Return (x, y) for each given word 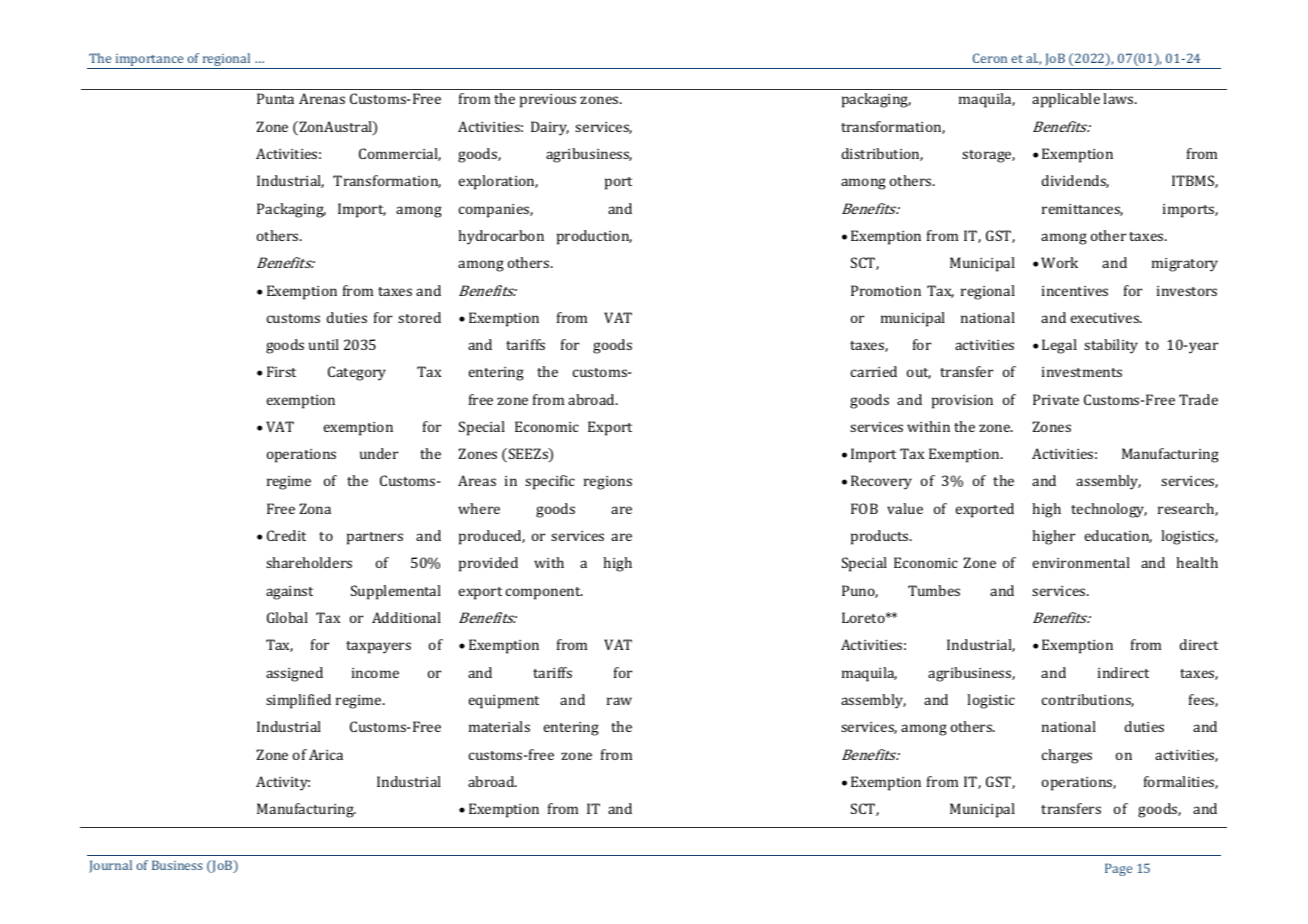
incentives (1075, 291)
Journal (110, 866)
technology (1109, 510)
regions (608, 483)
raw (619, 701)
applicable (1066, 100)
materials (499, 726)
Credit (286, 535)
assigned (294, 674)
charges (1067, 756)
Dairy (550, 128)
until (324, 344)
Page (1118, 869)
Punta (275, 98)
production (594, 237)
